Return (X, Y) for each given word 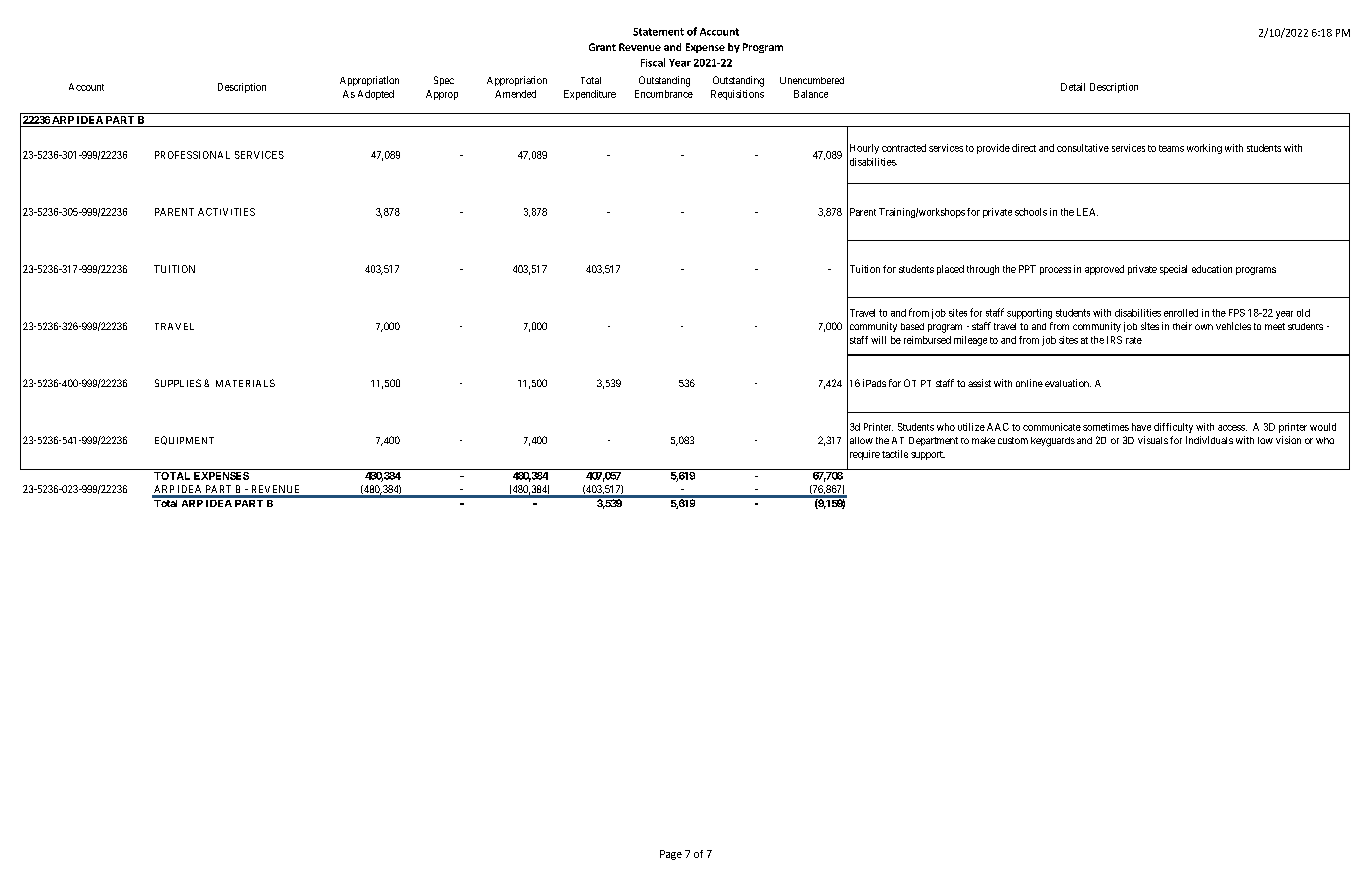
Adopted (376, 95)
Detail (1073, 87)
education (1212, 269)
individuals (1209, 440)
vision (1288, 440)
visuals (1153, 440)
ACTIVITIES (226, 212)
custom (1013, 440)
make (983, 440)
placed (950, 270)
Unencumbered (812, 80)
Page (671, 855)
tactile (895, 454)
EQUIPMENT (184, 440)
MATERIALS (245, 383)
